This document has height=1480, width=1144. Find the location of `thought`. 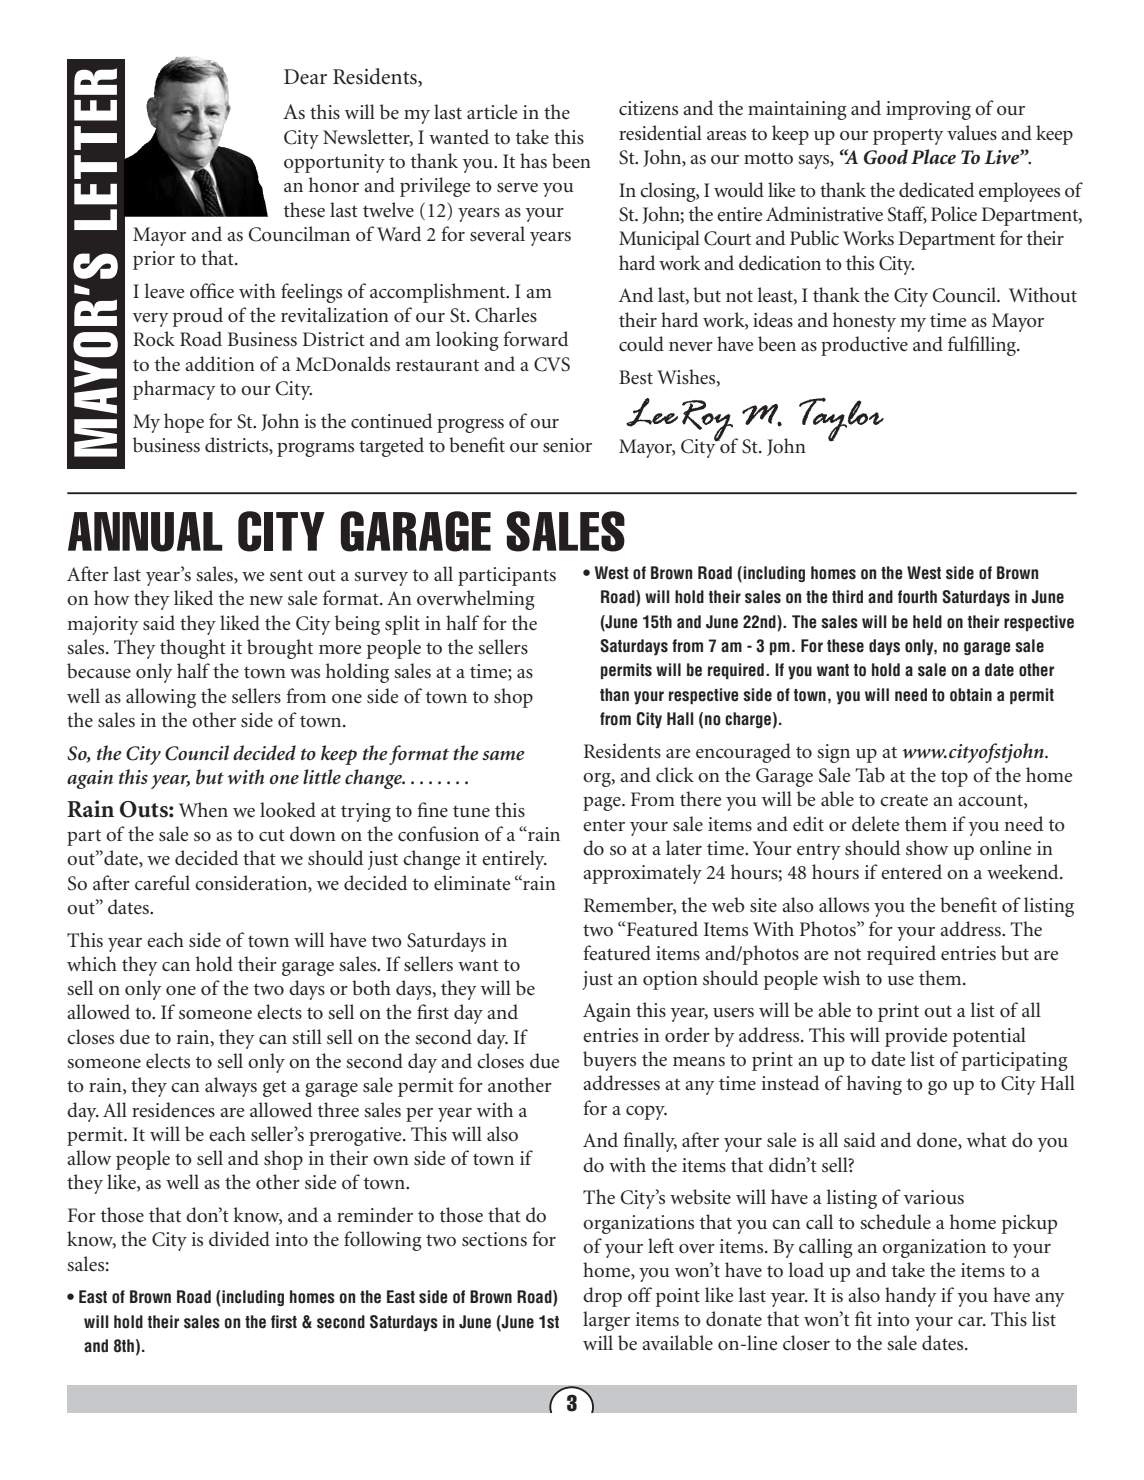

thought is located at coordinates (193, 649).
